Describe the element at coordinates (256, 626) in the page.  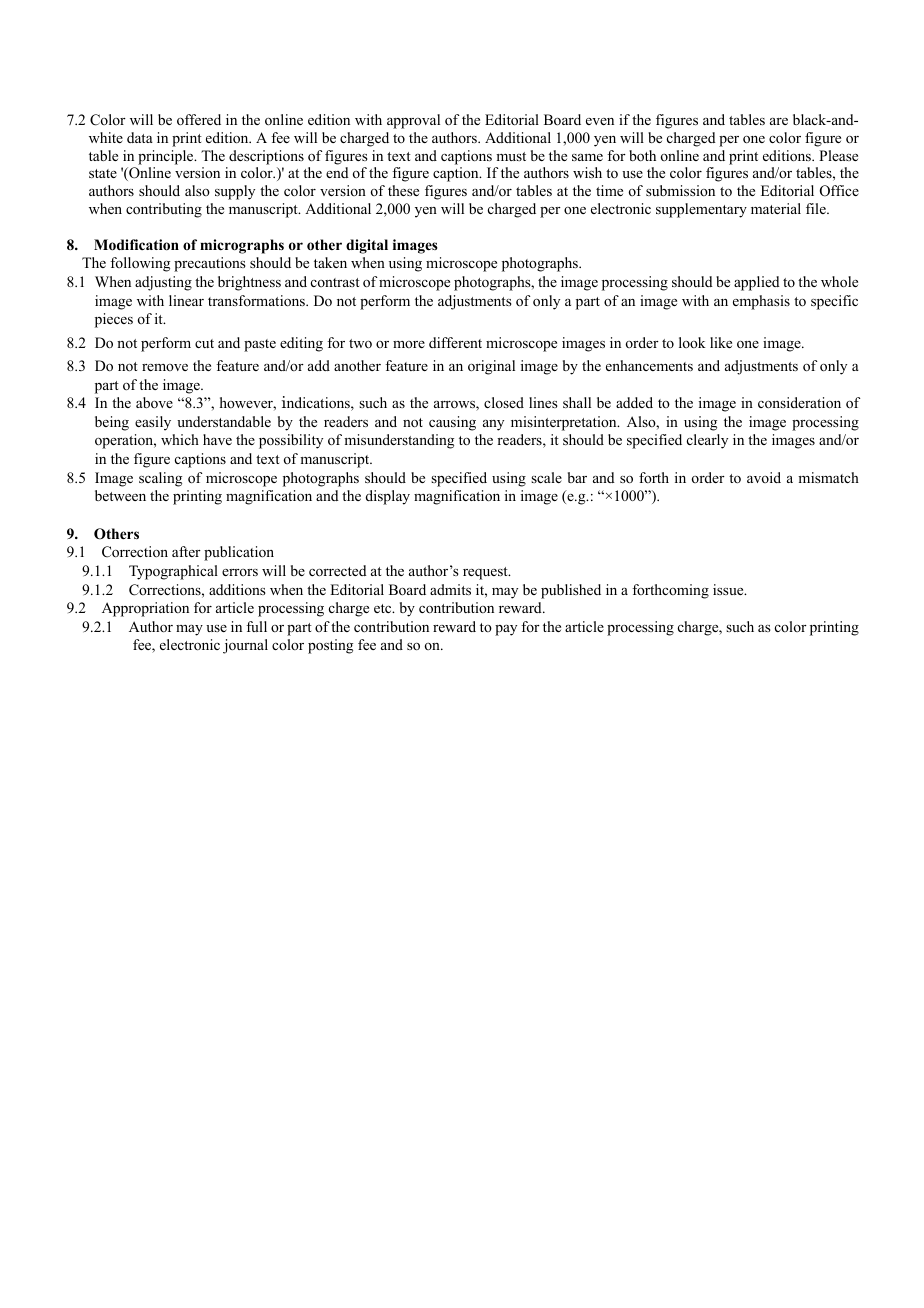
I see `full` at that location.
